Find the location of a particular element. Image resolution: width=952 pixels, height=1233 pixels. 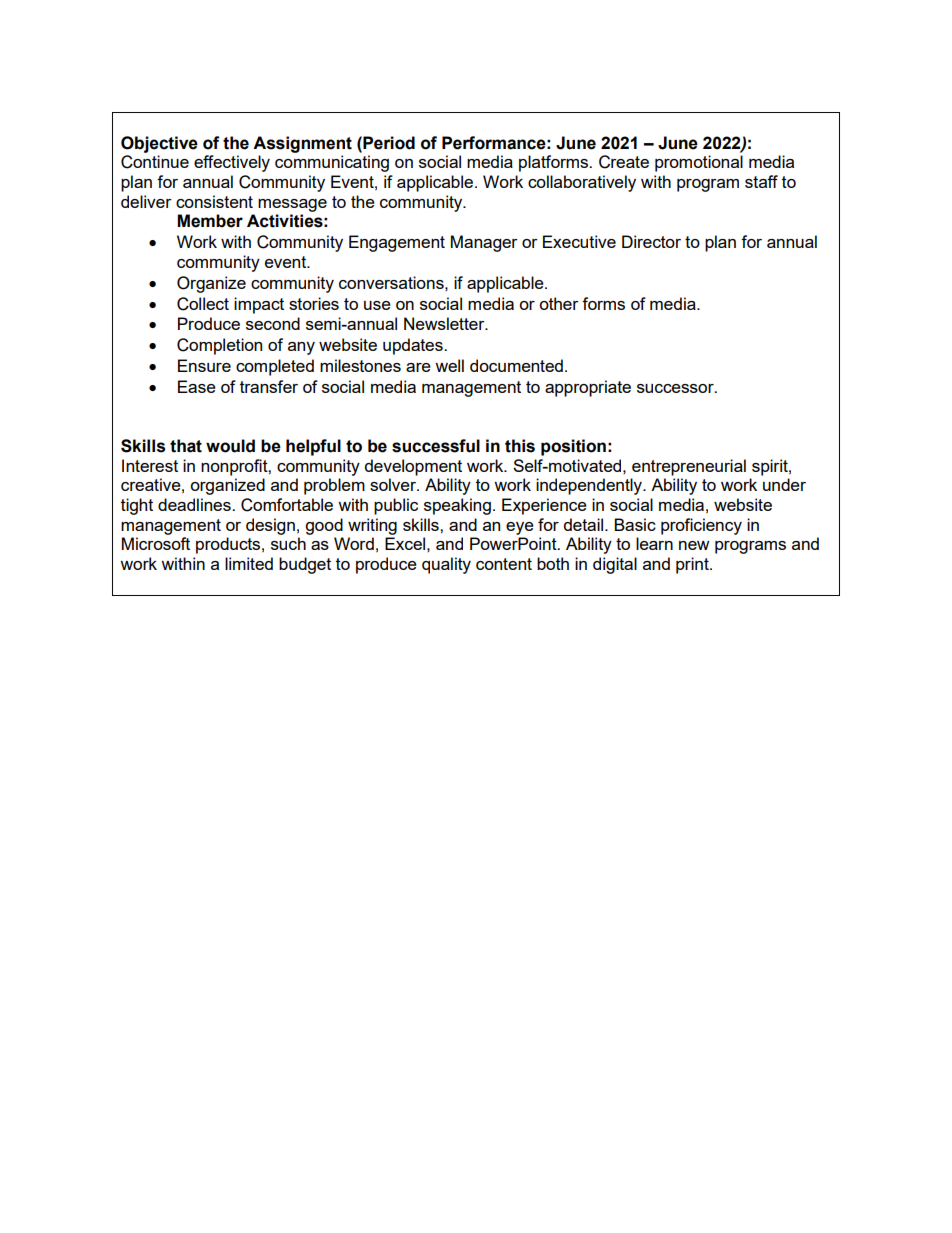

Director is located at coordinates (651, 241).
